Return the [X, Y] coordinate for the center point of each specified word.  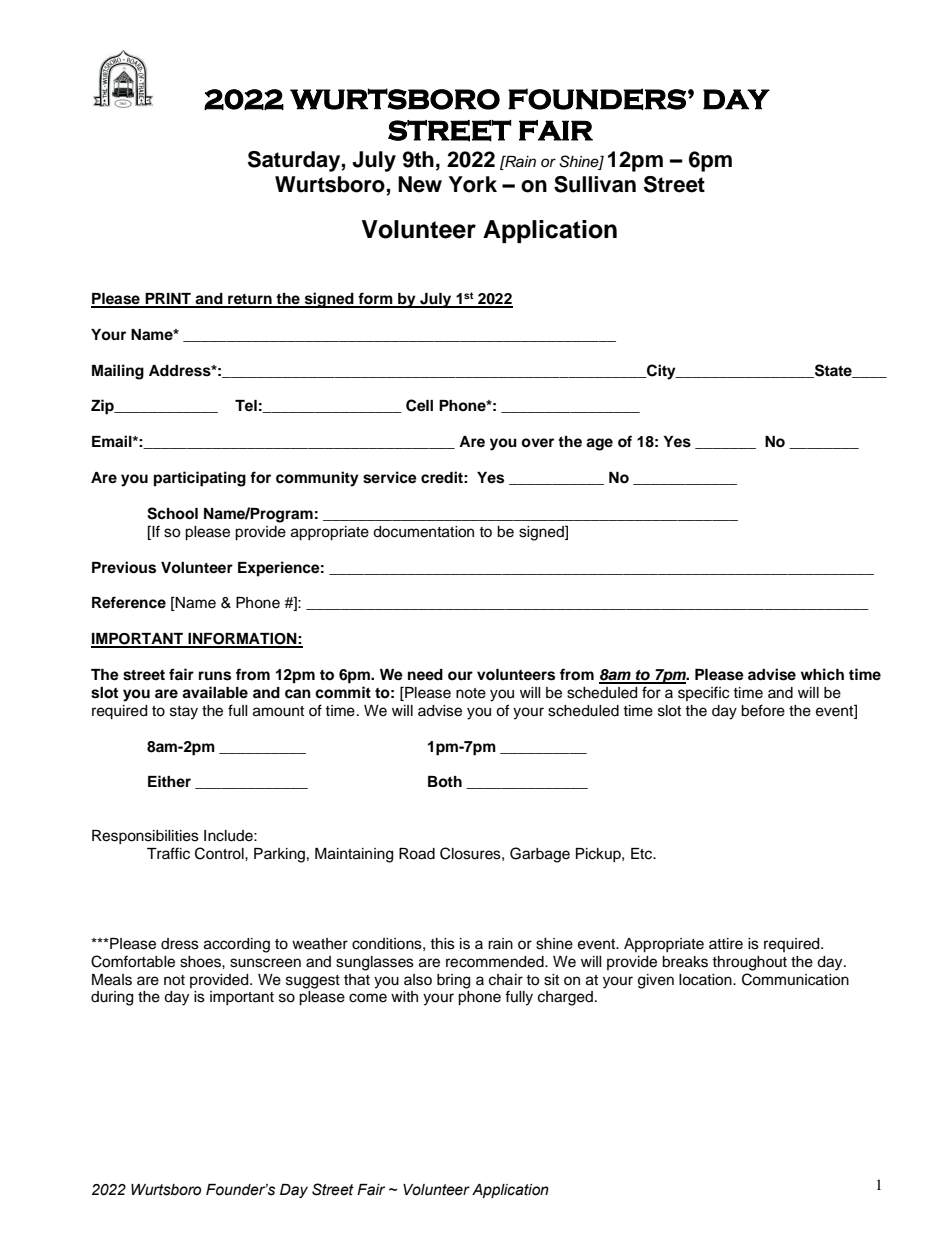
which [822, 674]
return [250, 300]
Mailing [118, 372]
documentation [423, 532]
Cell [419, 405]
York [473, 184]
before [763, 710]
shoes [201, 962]
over [537, 442]
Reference [129, 602]
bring [453, 981]
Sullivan [595, 184]
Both [445, 781]
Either [169, 781]
